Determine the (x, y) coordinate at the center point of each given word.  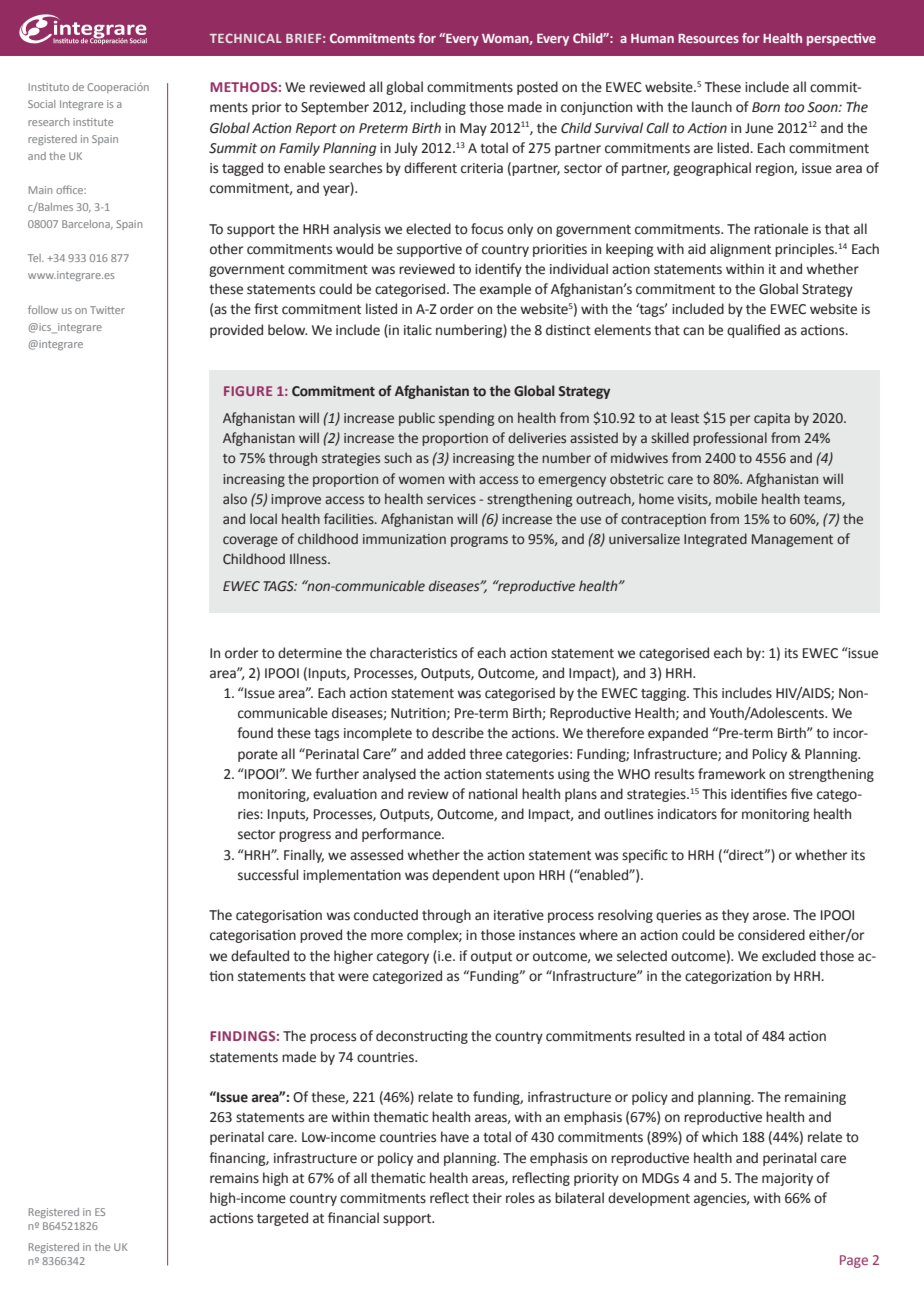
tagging (664, 694)
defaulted (260, 956)
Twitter (107, 310)
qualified (753, 331)
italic (418, 330)
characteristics (413, 653)
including (438, 108)
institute (93, 122)
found (255, 733)
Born (766, 107)
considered (771, 935)
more (387, 936)
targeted (282, 1219)
